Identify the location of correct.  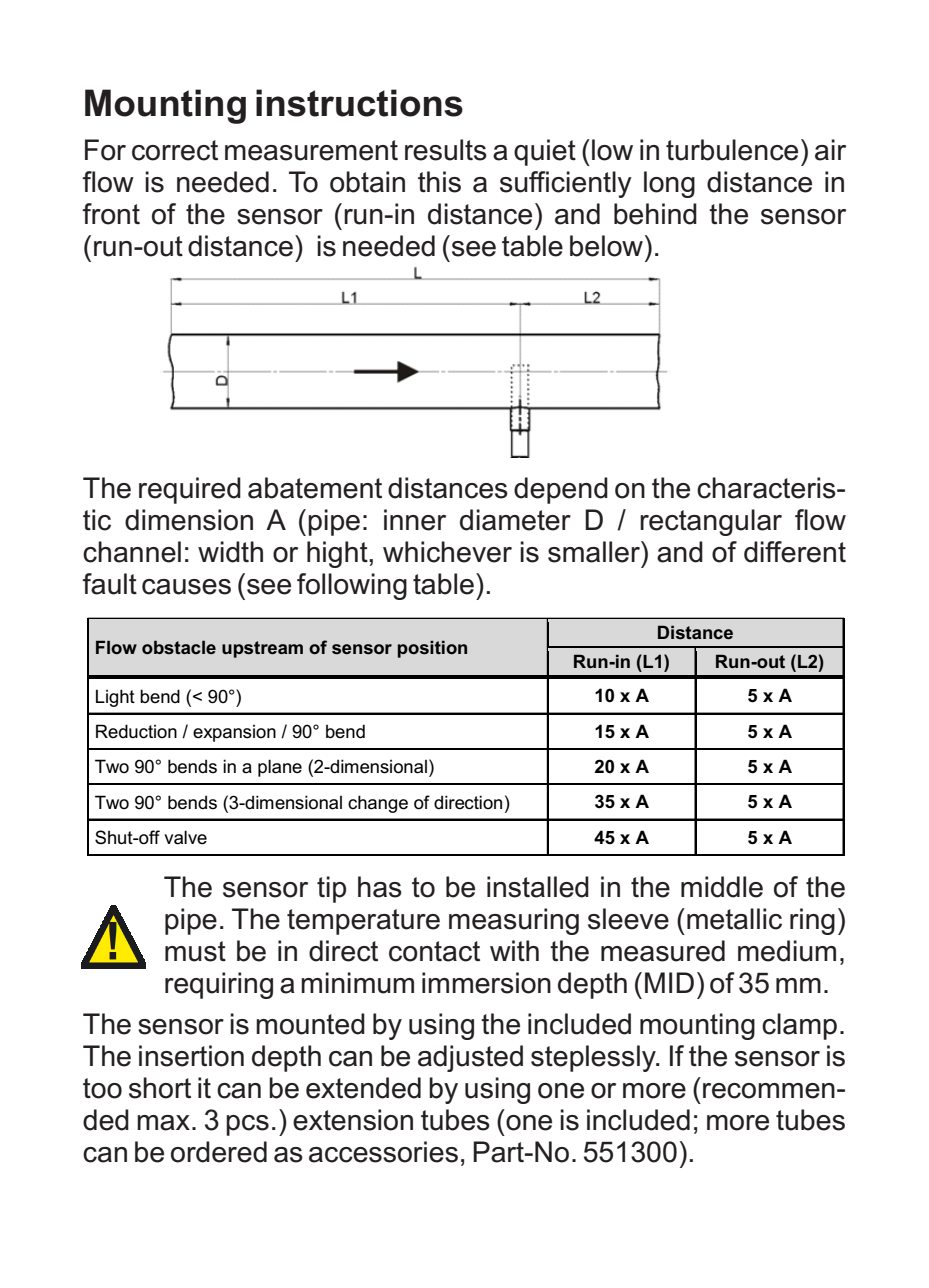
(175, 150).
